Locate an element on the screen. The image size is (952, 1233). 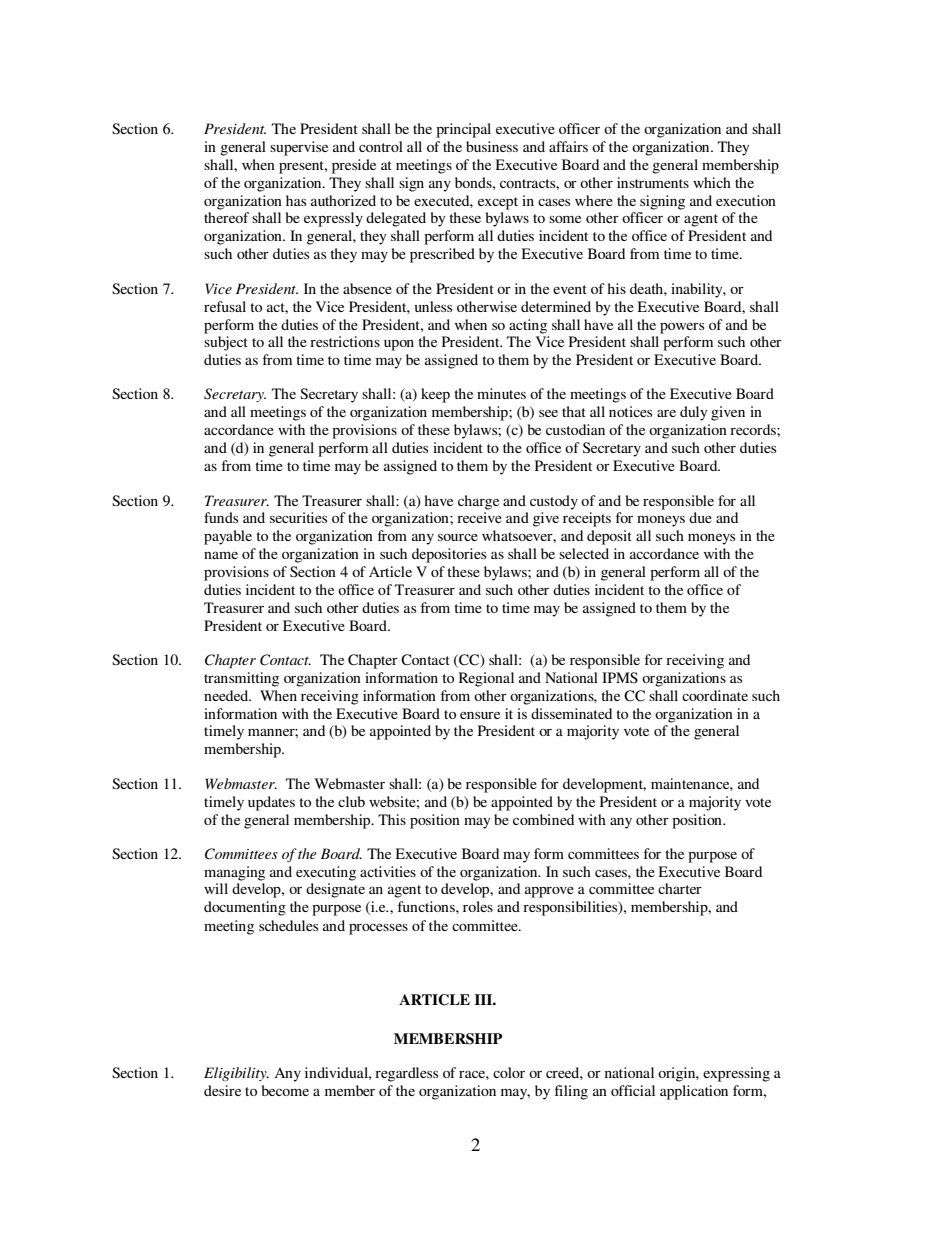
business is located at coordinates (492, 146).
